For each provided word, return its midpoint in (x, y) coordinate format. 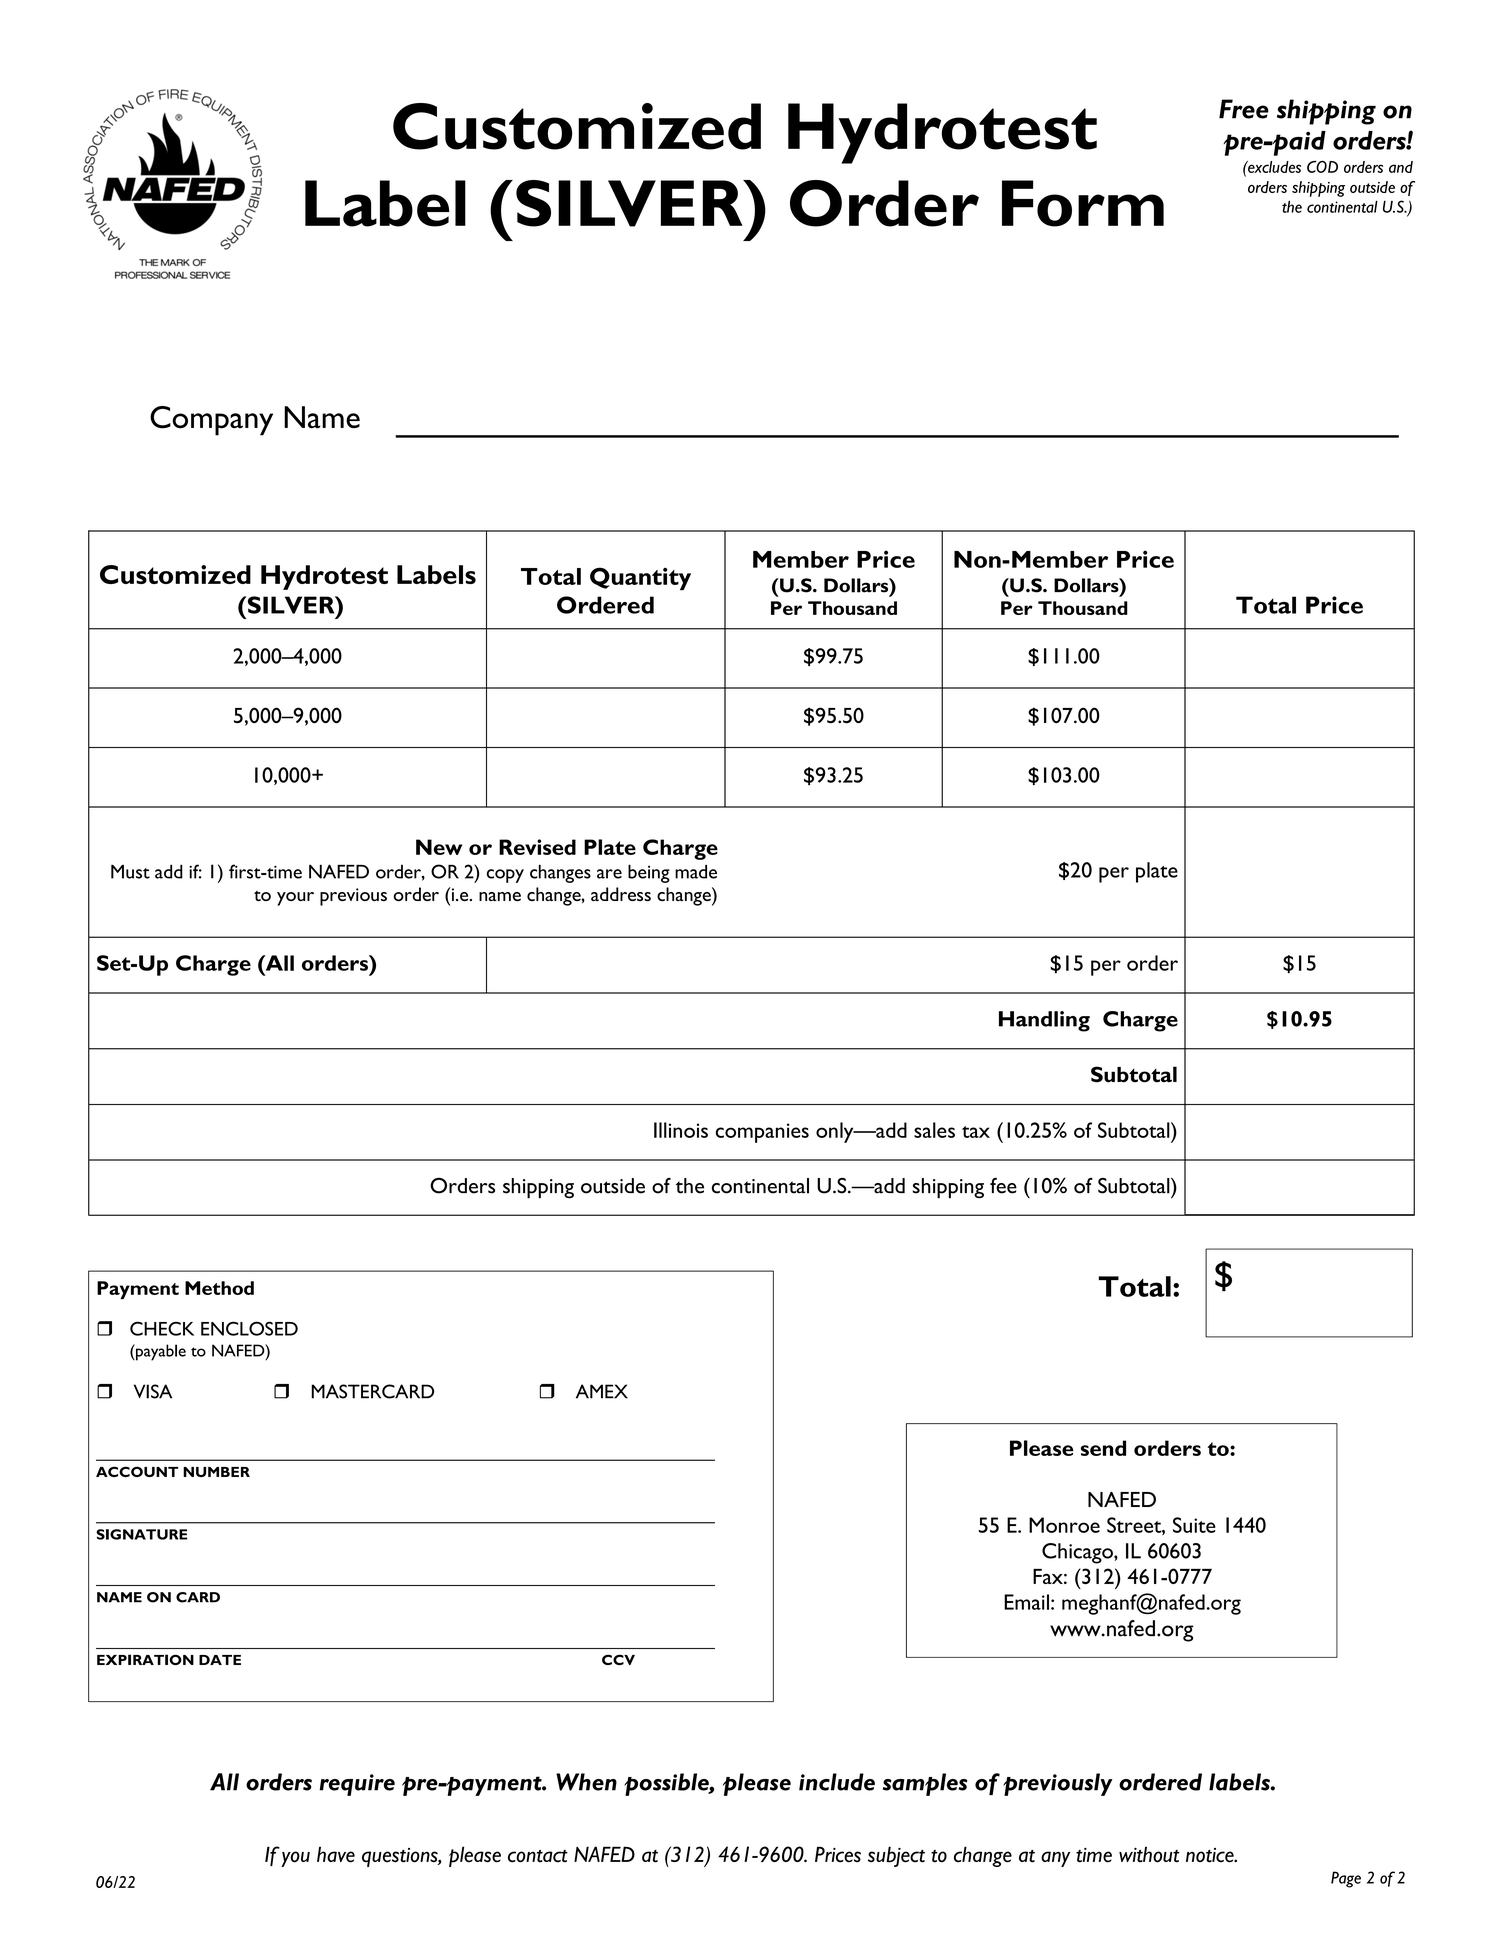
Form (1083, 203)
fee (1003, 1186)
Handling (1044, 1021)
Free (1244, 109)
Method (219, 1288)
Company (211, 421)
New (439, 847)
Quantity (640, 578)
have (336, 1854)
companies (762, 1133)
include (837, 1782)
